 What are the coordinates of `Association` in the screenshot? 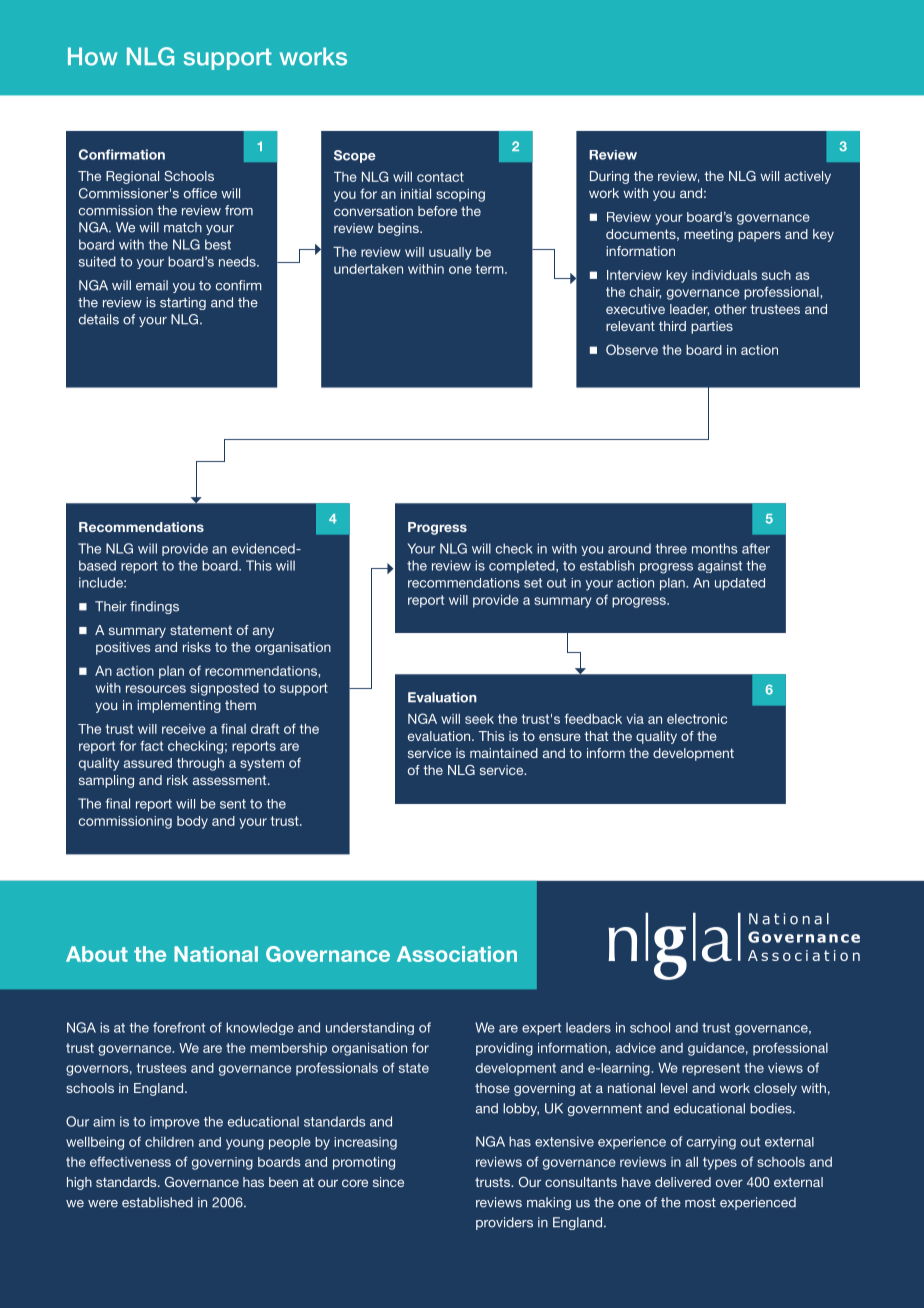 It's located at (457, 954).
